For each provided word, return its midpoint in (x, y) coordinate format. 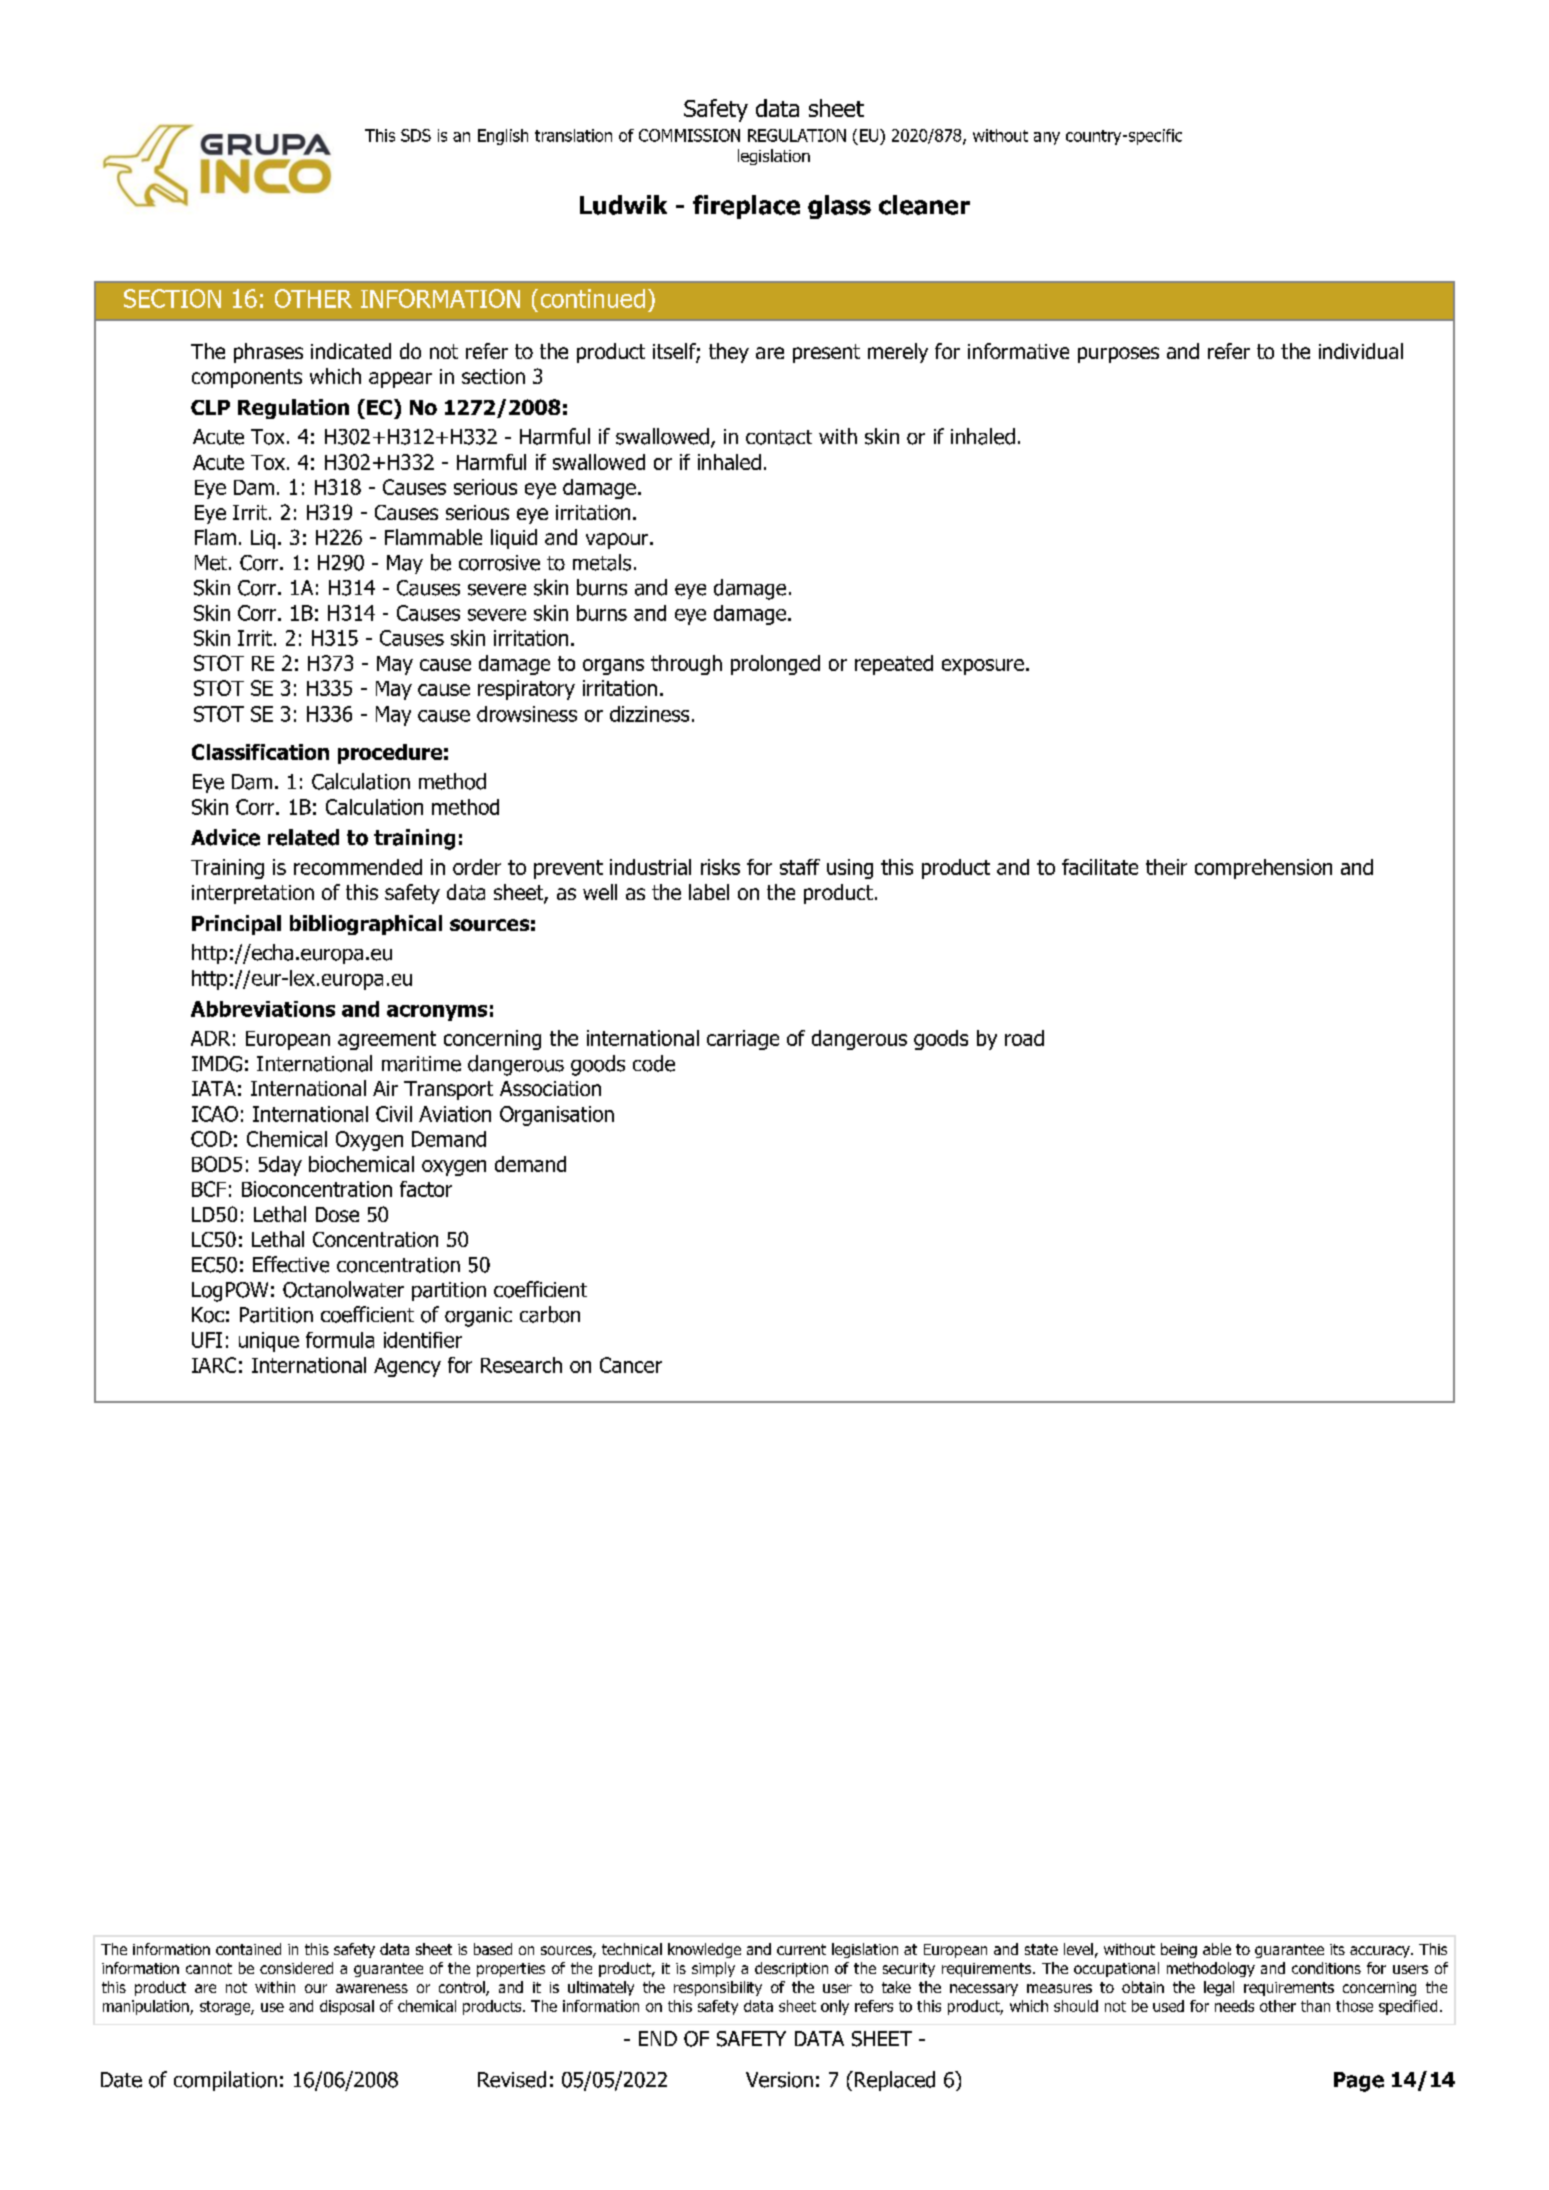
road (1024, 1038)
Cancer (631, 1365)
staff (800, 867)
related (303, 837)
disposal (347, 2007)
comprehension (1263, 869)
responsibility (718, 1988)
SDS (416, 135)
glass (839, 207)
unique (269, 1342)
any (1047, 138)
